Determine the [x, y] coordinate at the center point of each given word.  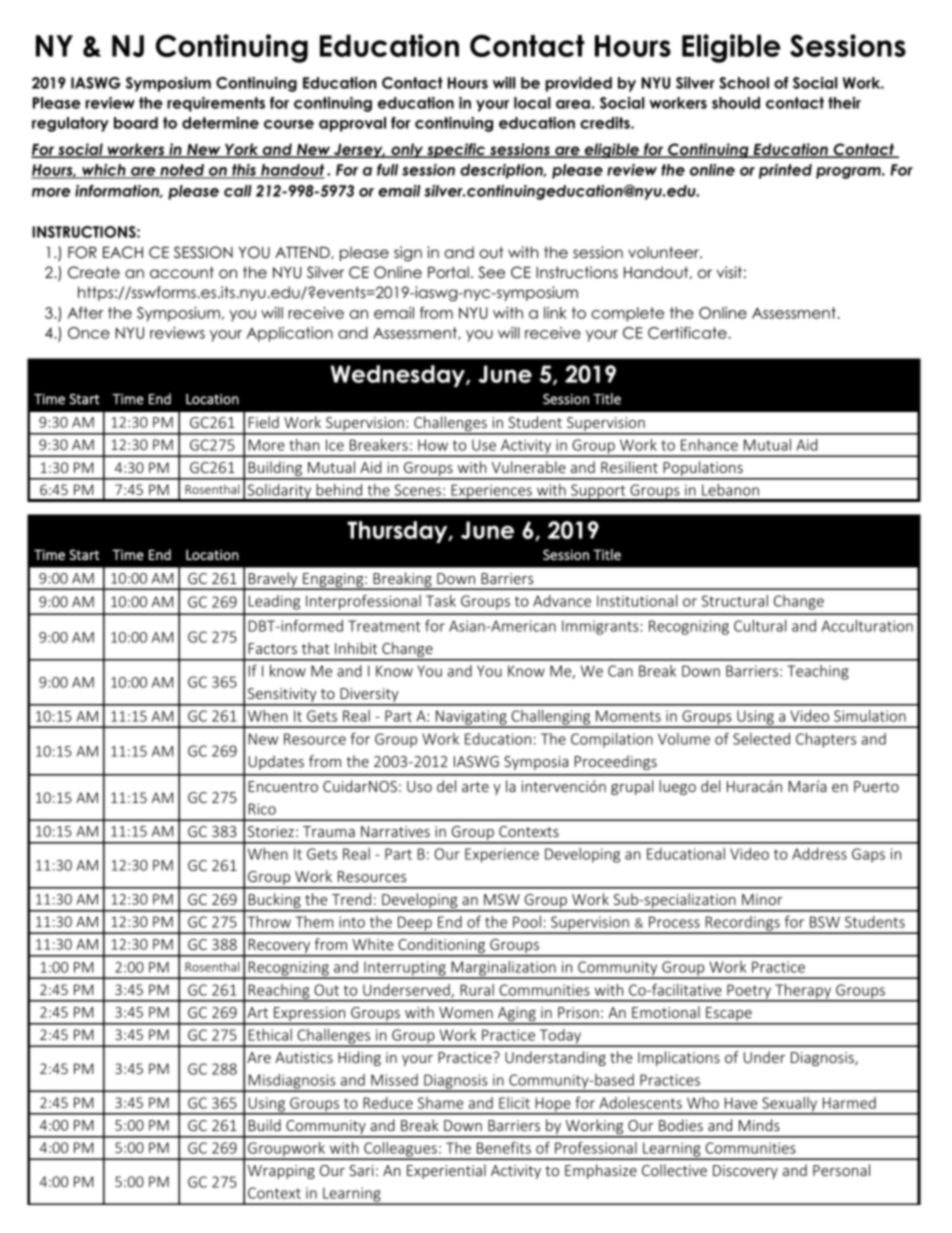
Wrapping [281, 1172]
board [136, 123]
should [736, 103]
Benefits [504, 1147]
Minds [759, 1125]
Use [484, 445]
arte [475, 787]
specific [456, 150]
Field [264, 422]
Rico [262, 809]
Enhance [709, 445]
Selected [761, 739]
